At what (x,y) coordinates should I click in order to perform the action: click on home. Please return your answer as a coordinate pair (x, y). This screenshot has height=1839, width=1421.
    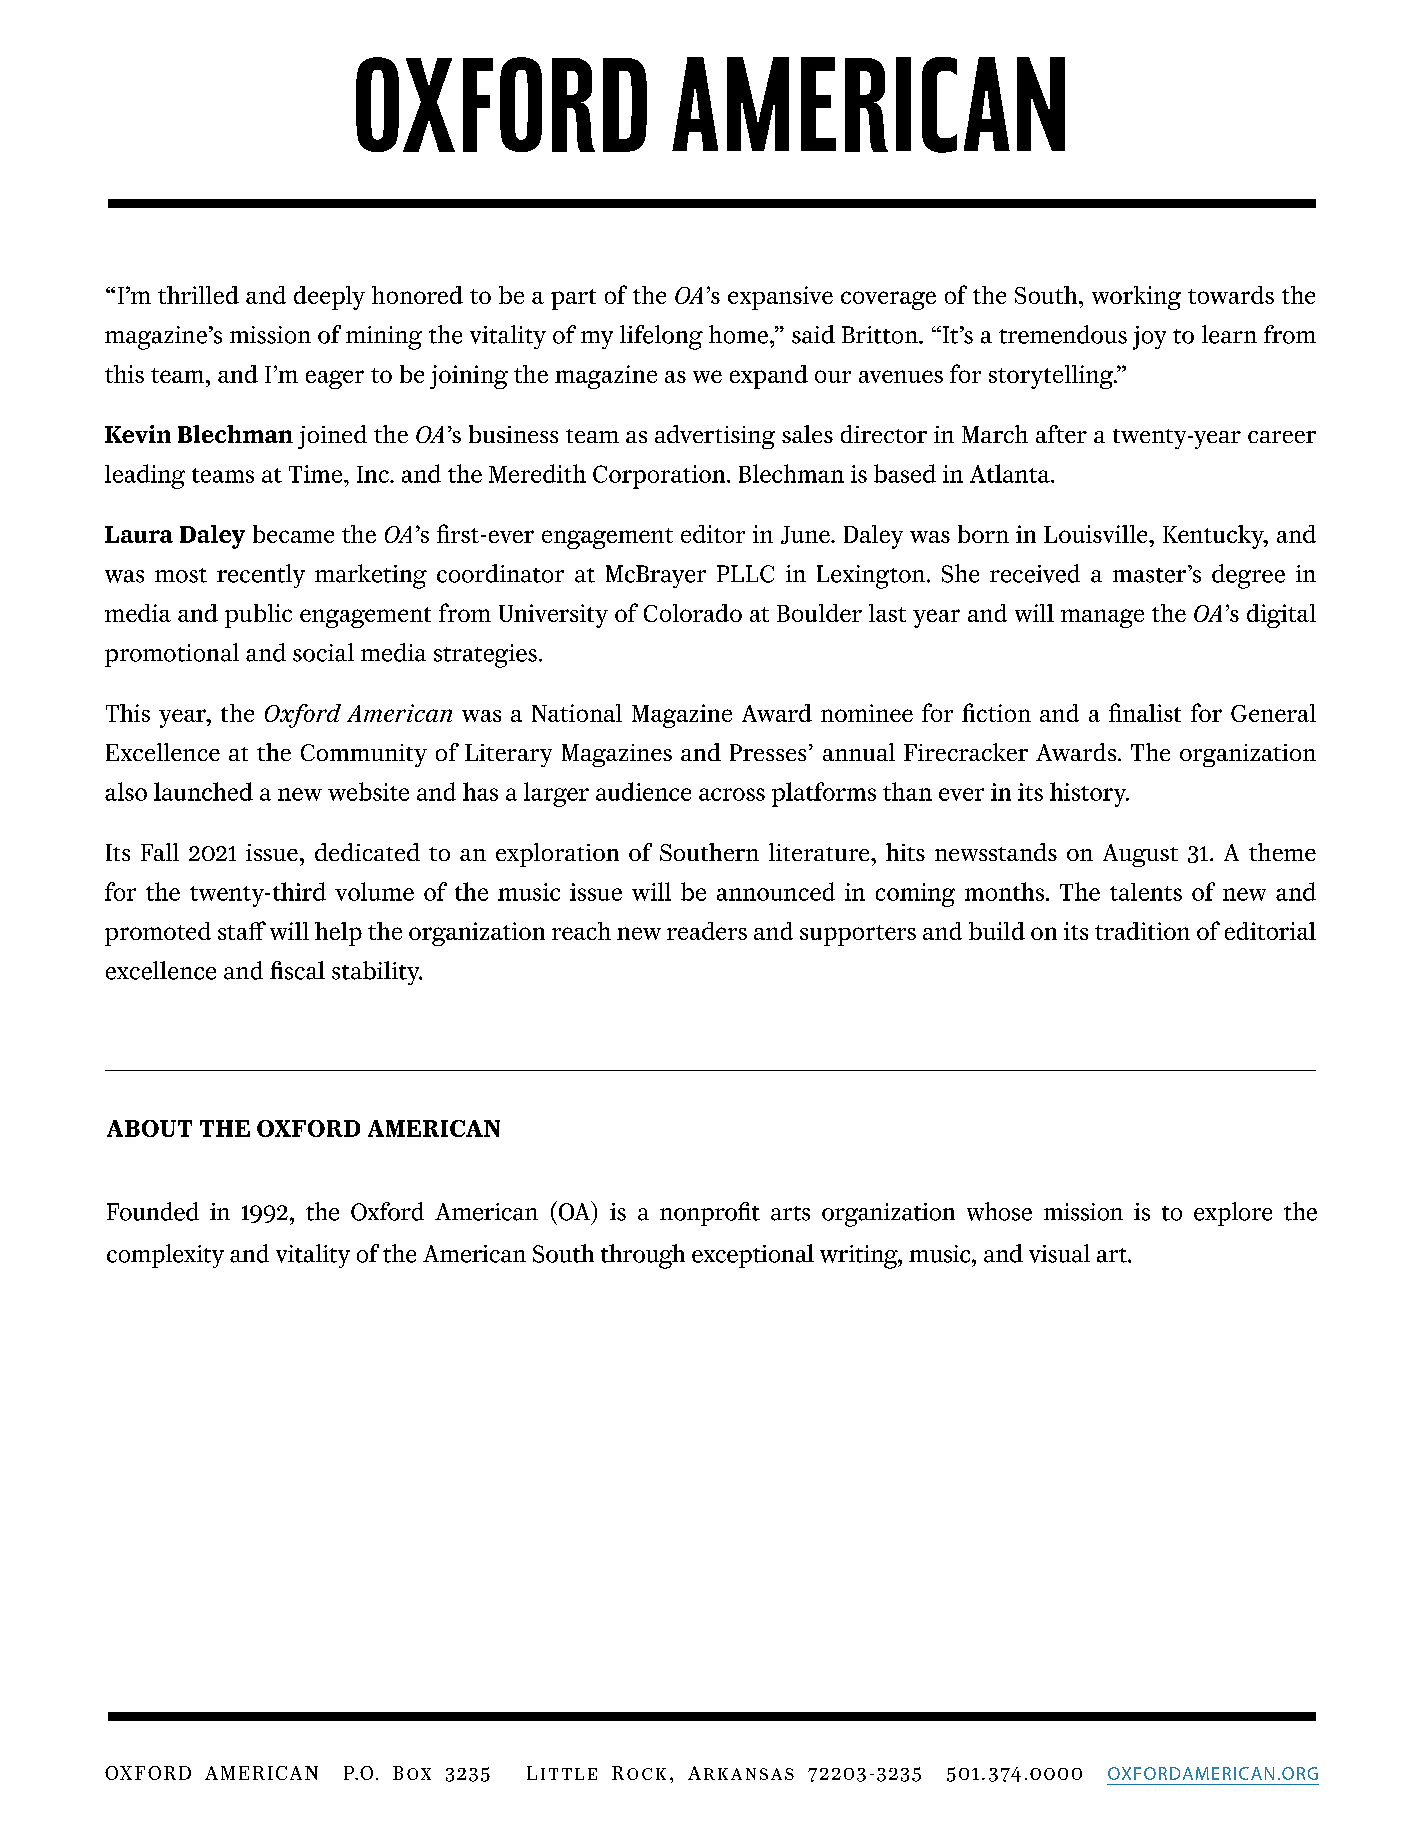
    Looking at the image, I should click on (740, 334).
